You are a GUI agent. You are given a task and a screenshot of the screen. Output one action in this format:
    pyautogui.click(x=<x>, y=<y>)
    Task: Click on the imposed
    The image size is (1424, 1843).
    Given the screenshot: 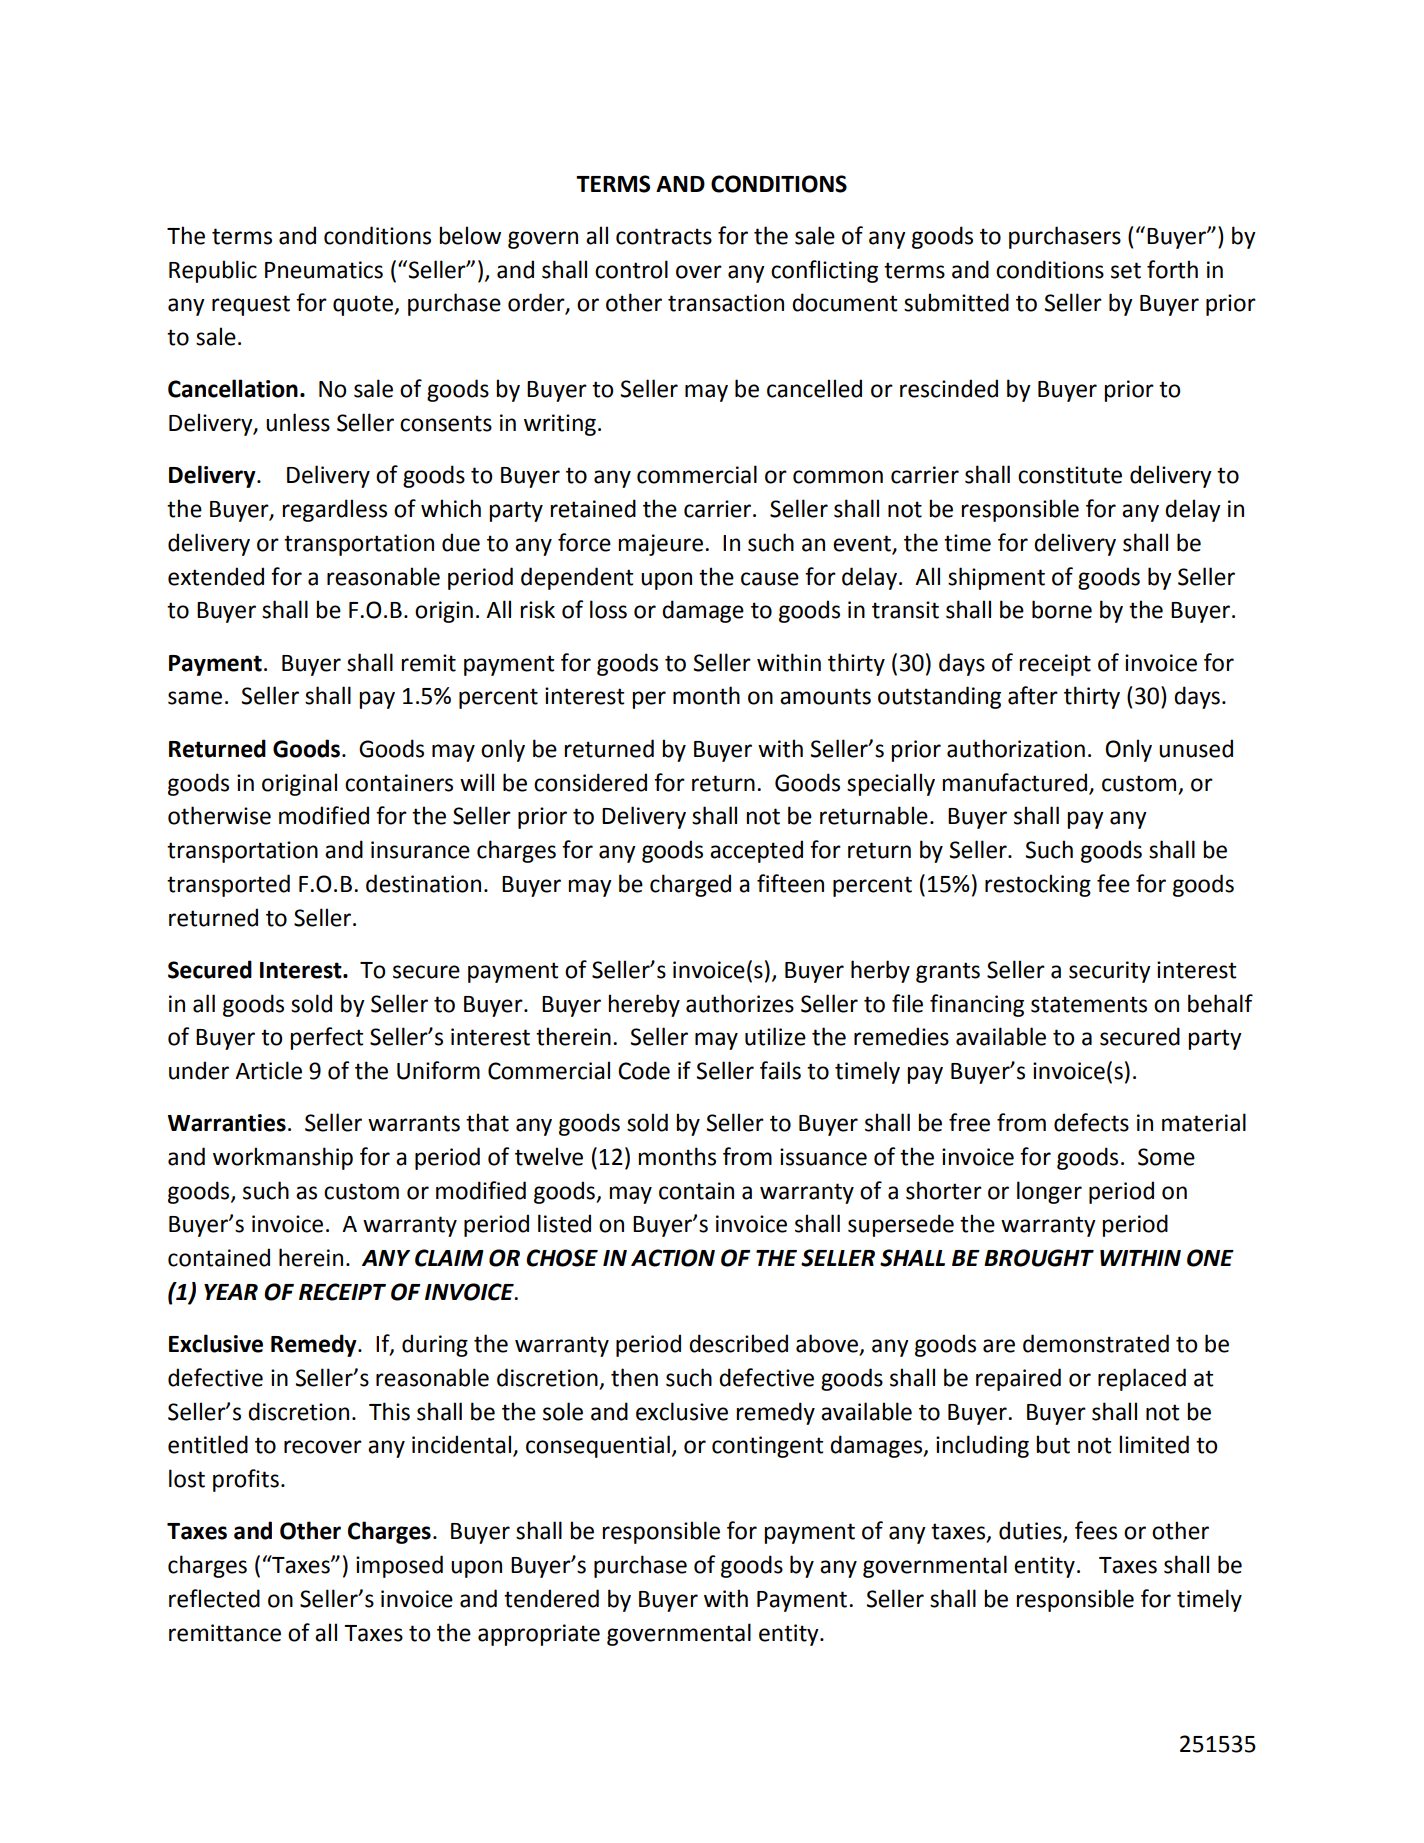 What is the action you would take?
    pyautogui.click(x=399, y=1566)
